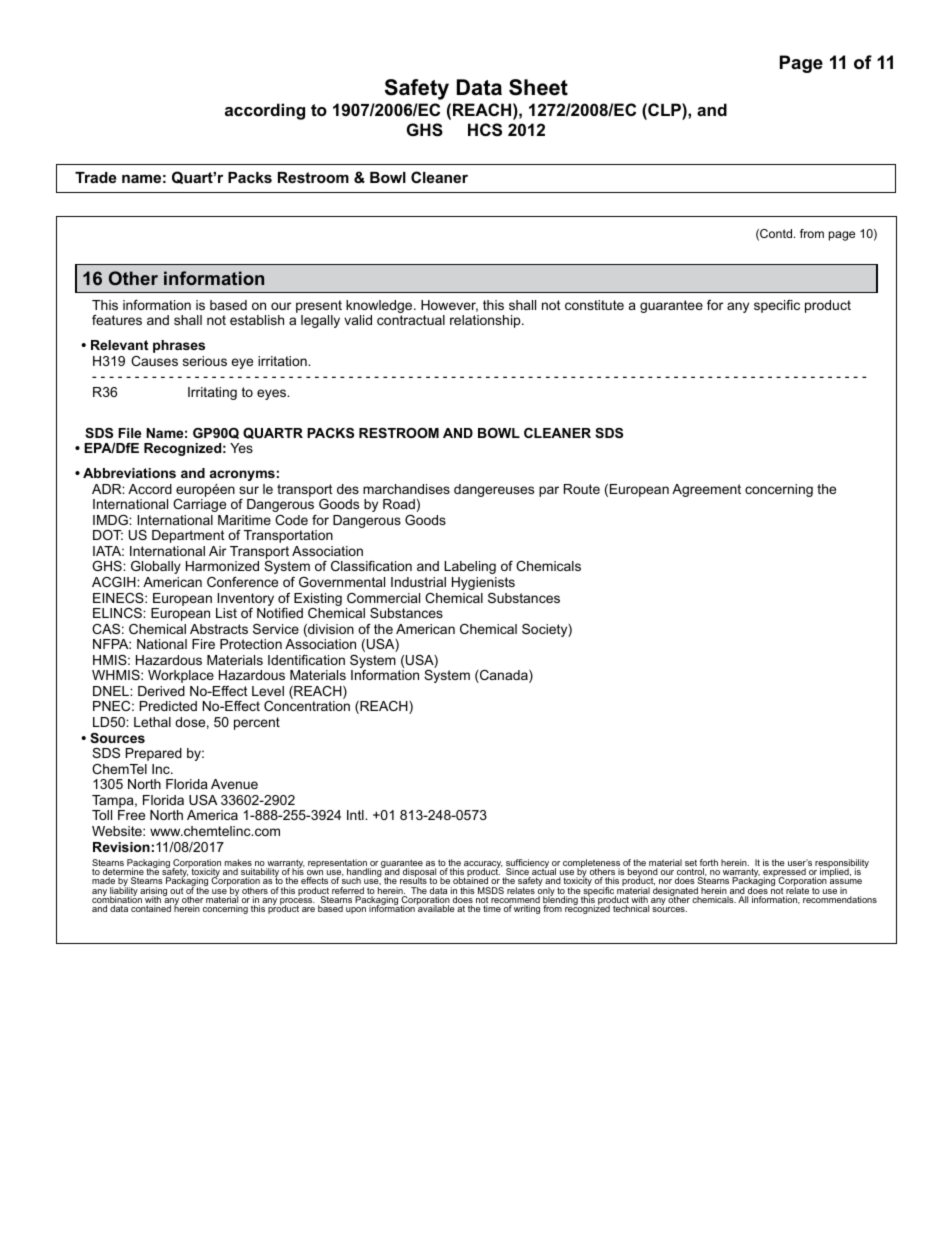  Describe the element at coordinates (706, 490) in the image. I see `Agreement` at that location.
